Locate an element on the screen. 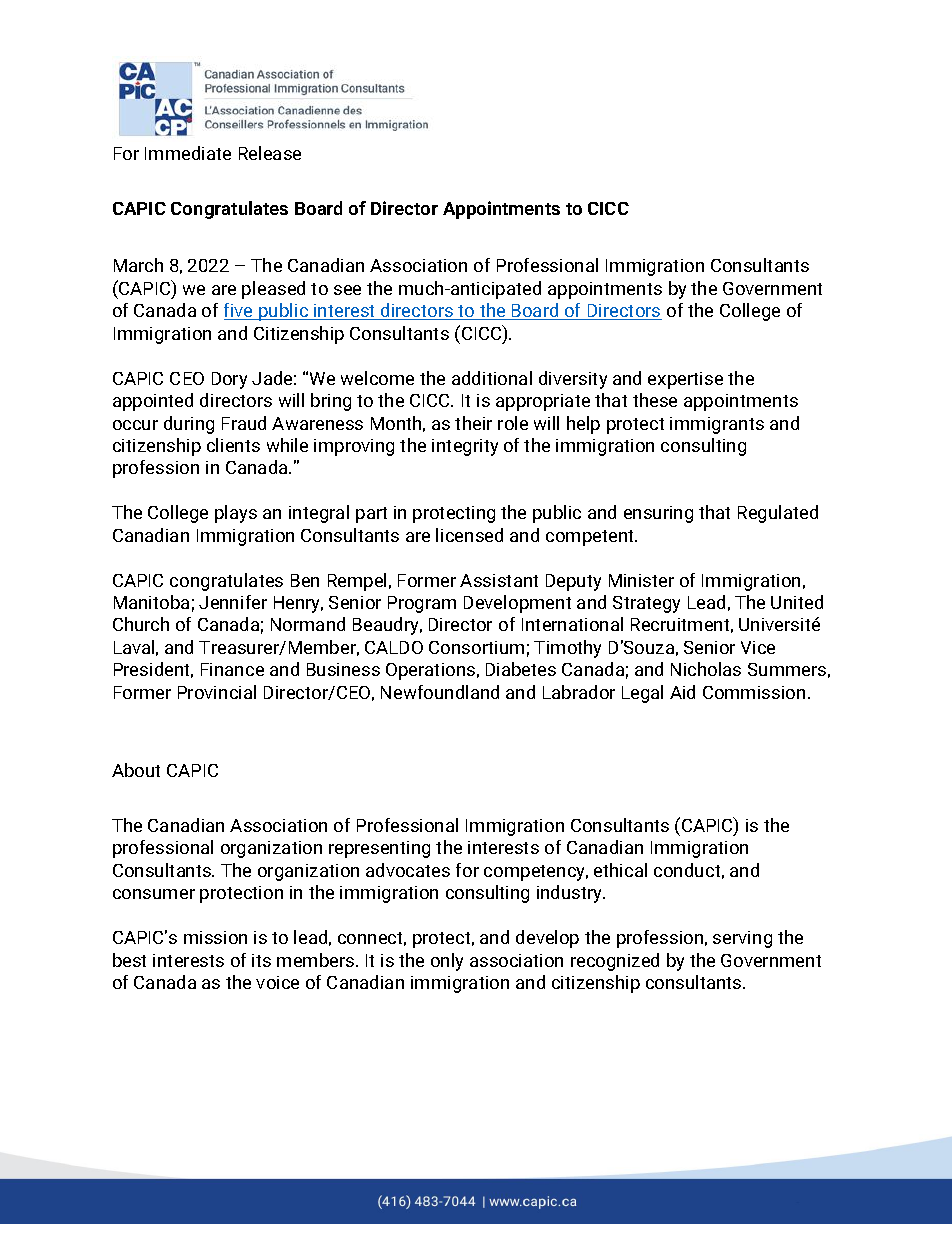 This screenshot has height=1233, width=952. only is located at coordinates (447, 962).
